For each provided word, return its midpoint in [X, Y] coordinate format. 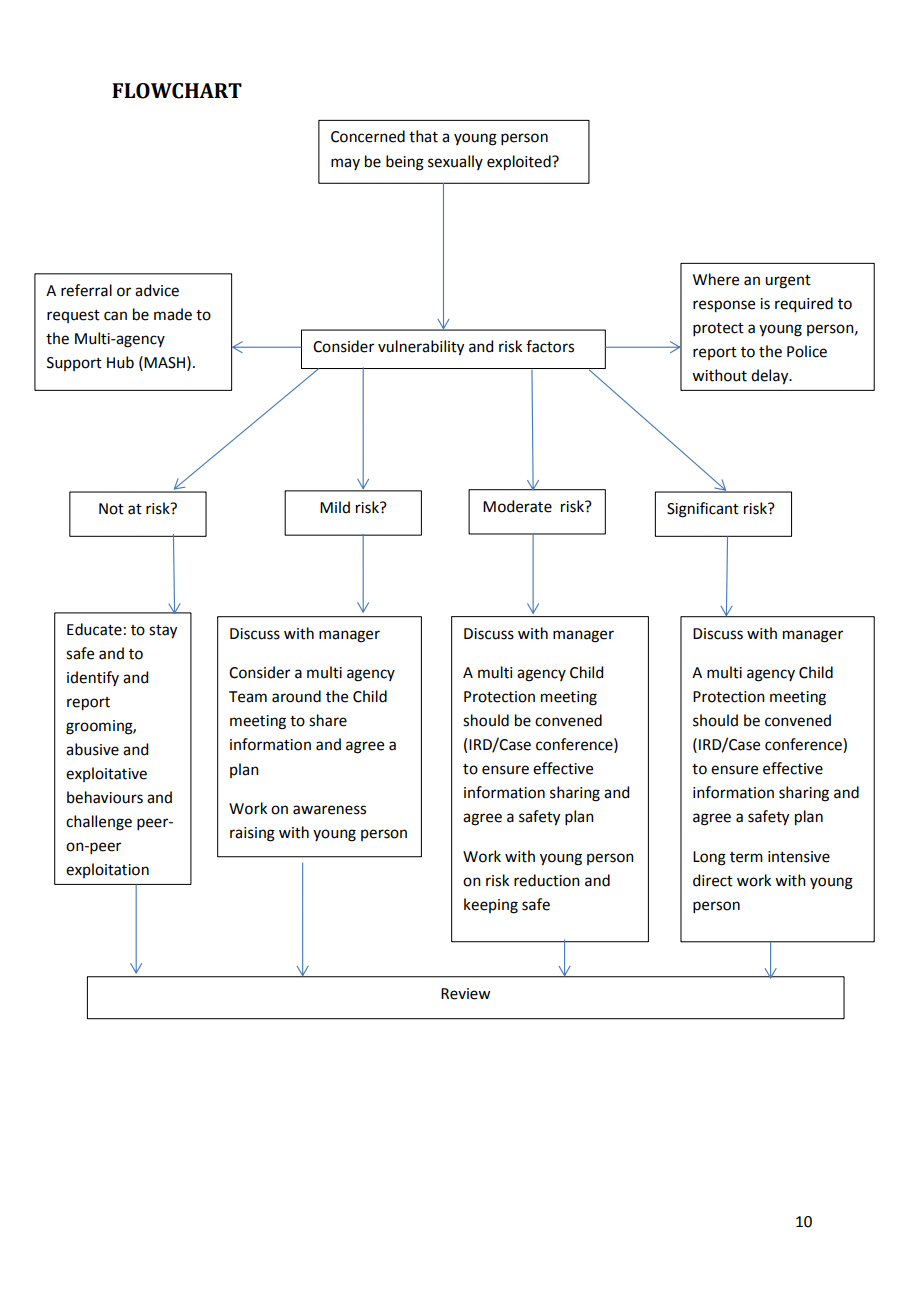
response [724, 306]
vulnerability [421, 348]
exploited [520, 163]
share [328, 720]
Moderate [517, 506]
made [173, 314]
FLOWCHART [177, 91]
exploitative [106, 774]
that [423, 136]
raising [252, 834]
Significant [703, 510]
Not [111, 509]
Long [709, 858]
